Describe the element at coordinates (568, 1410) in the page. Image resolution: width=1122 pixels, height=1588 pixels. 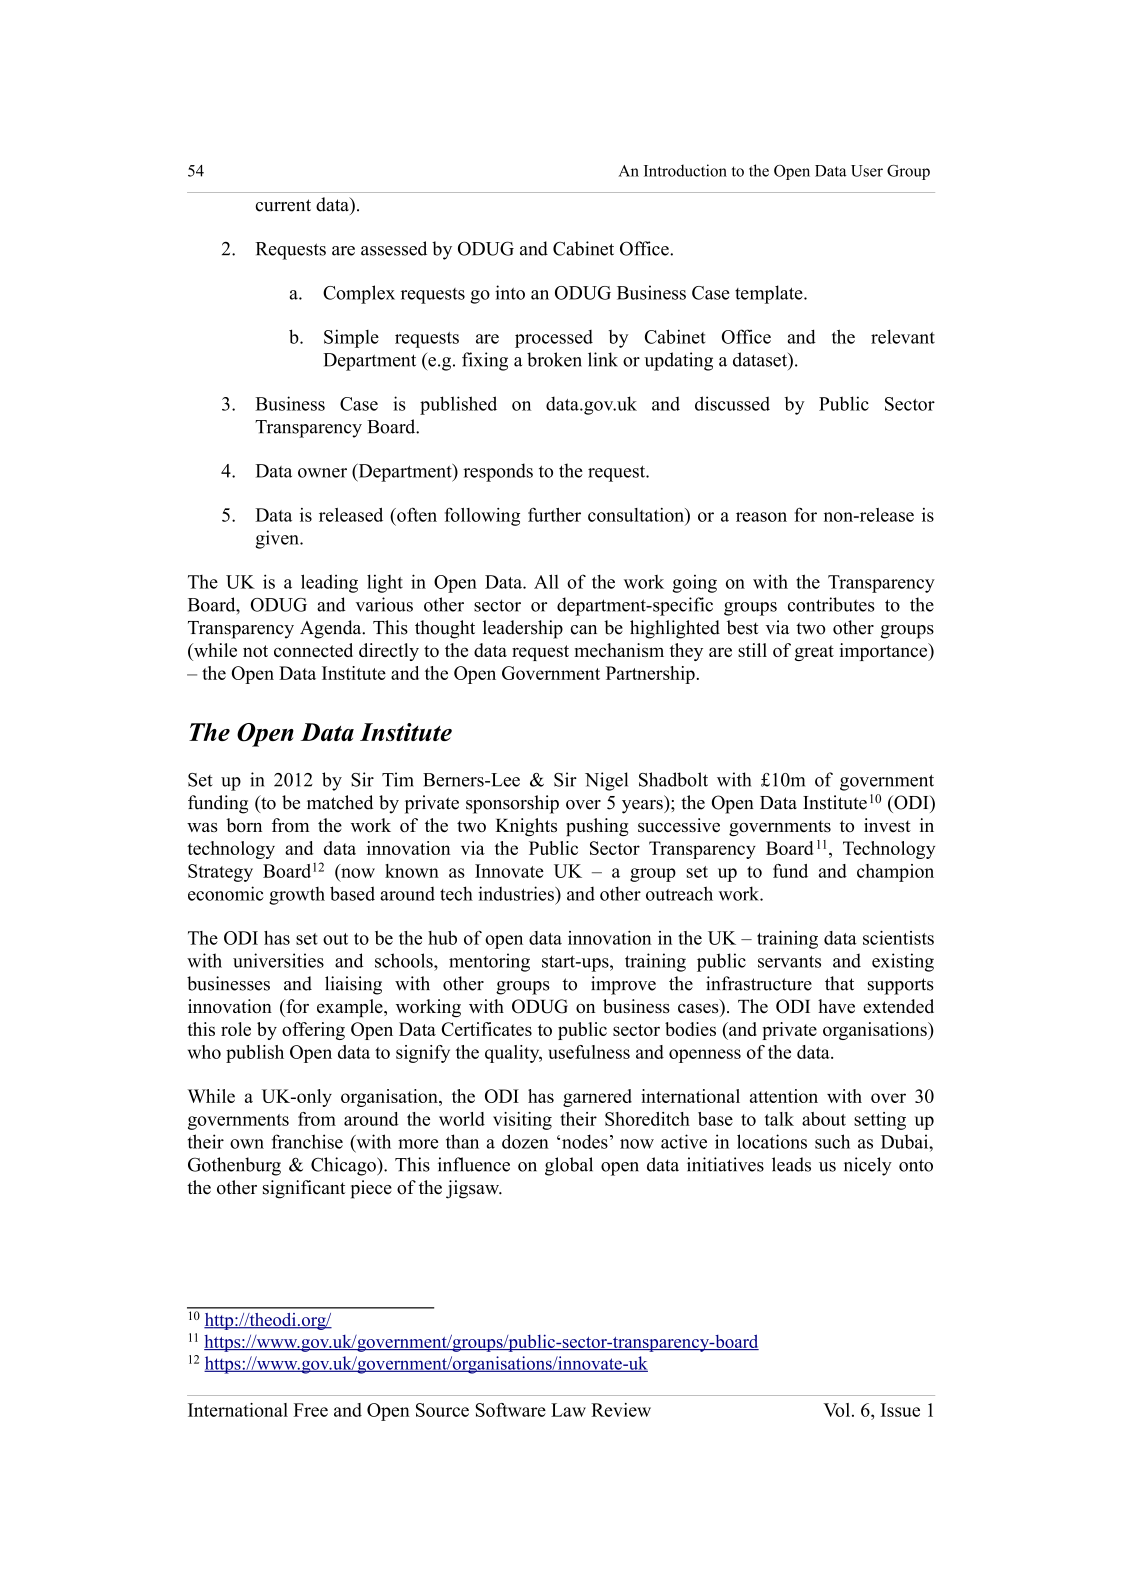
I see `Law` at that location.
